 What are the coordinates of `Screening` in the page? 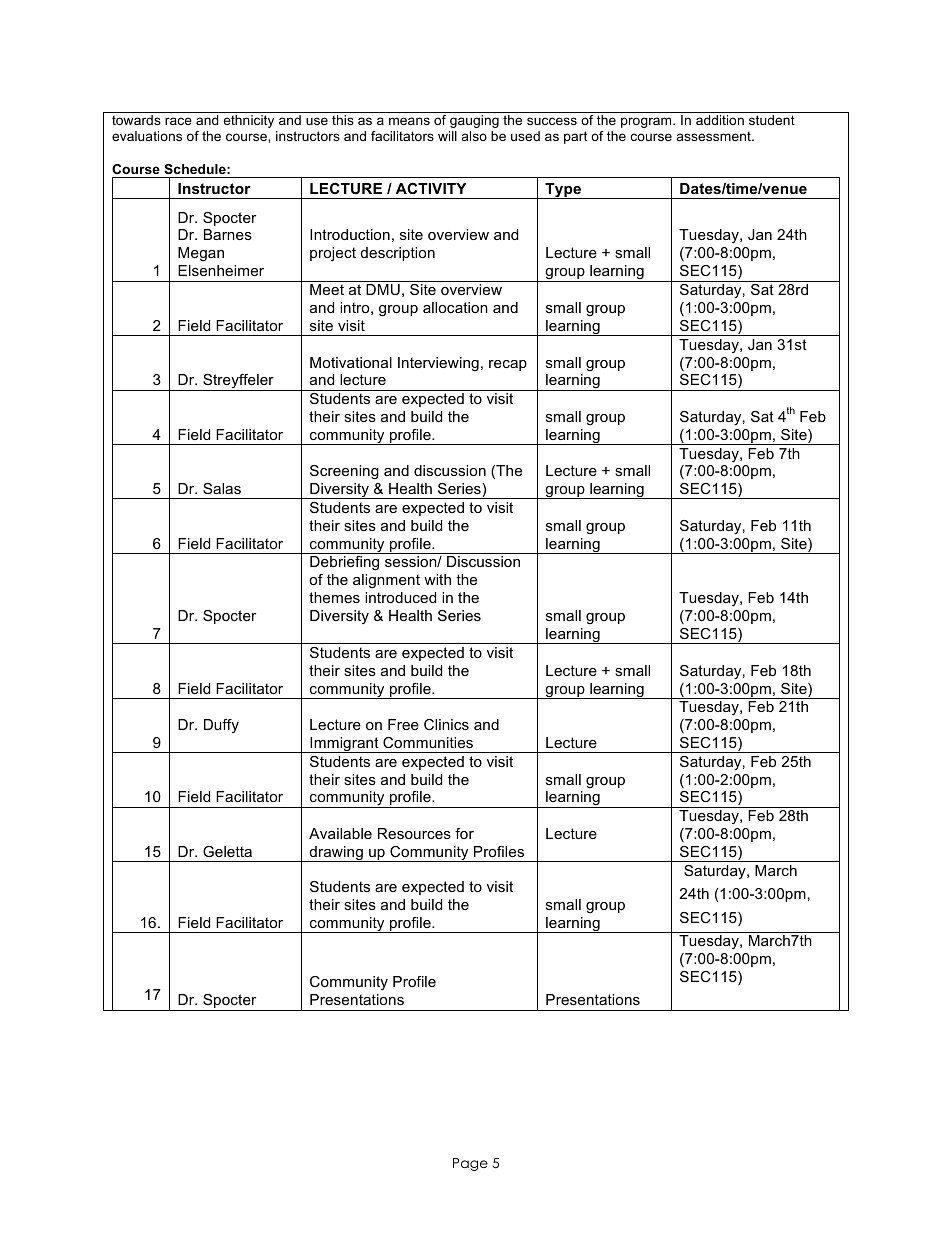 It's located at (344, 472).
